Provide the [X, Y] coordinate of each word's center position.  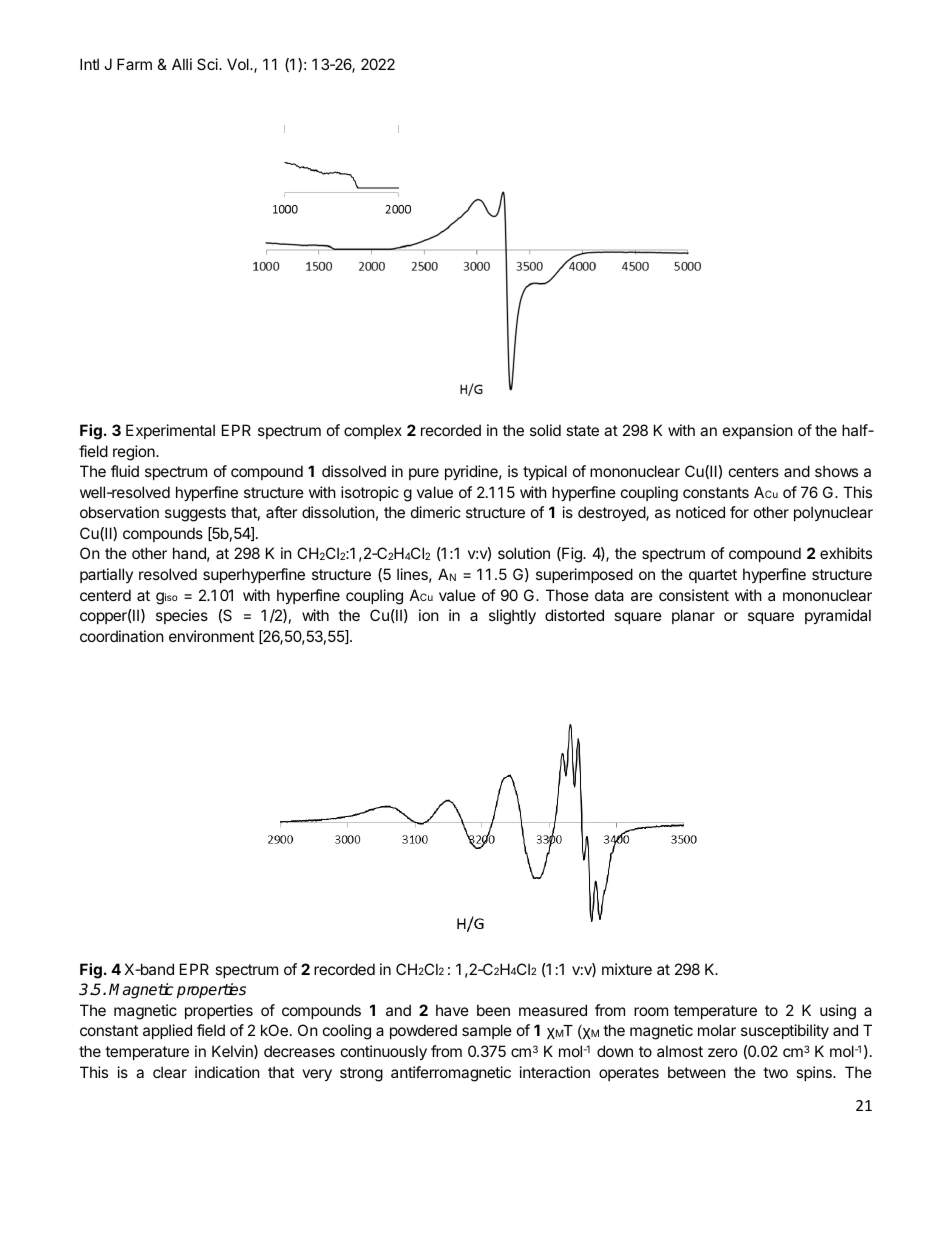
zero [723, 1052]
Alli [182, 64]
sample [487, 1031]
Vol [239, 64]
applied [167, 1031]
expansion [758, 431]
